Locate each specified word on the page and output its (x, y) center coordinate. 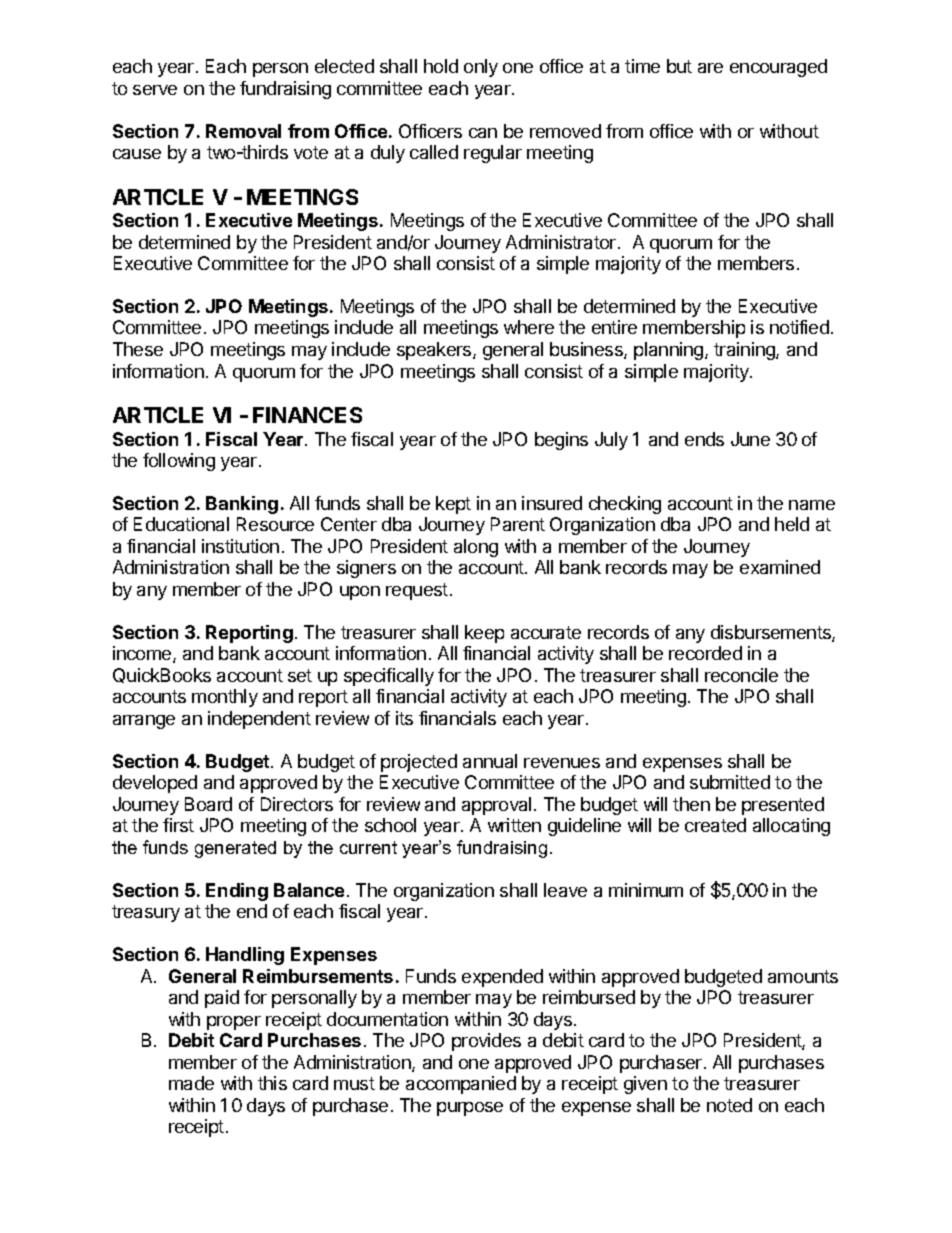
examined (780, 567)
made (191, 1083)
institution (240, 546)
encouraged (778, 68)
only (481, 68)
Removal (243, 131)
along (476, 548)
